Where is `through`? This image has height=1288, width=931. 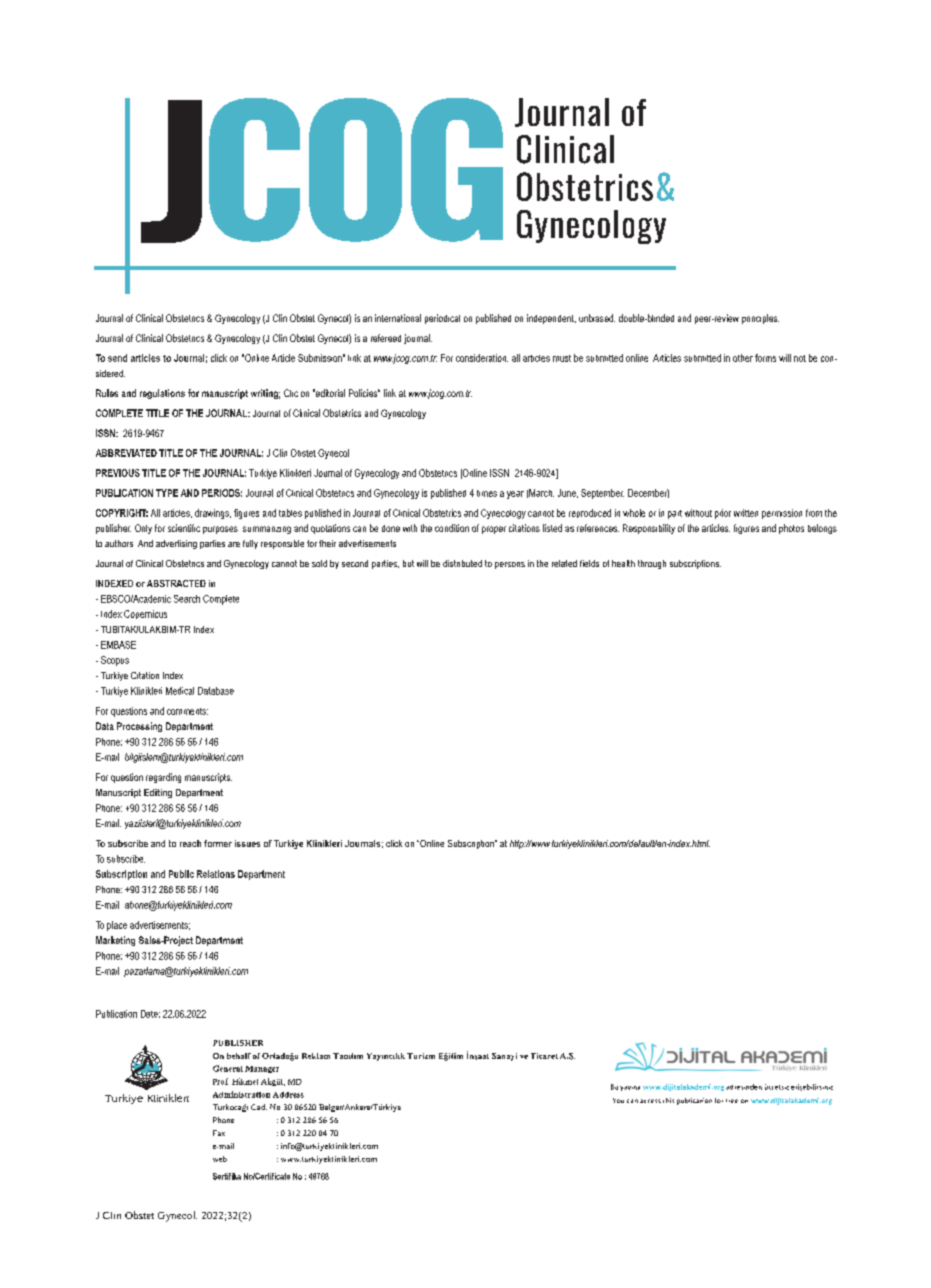
through is located at coordinates (652, 564).
